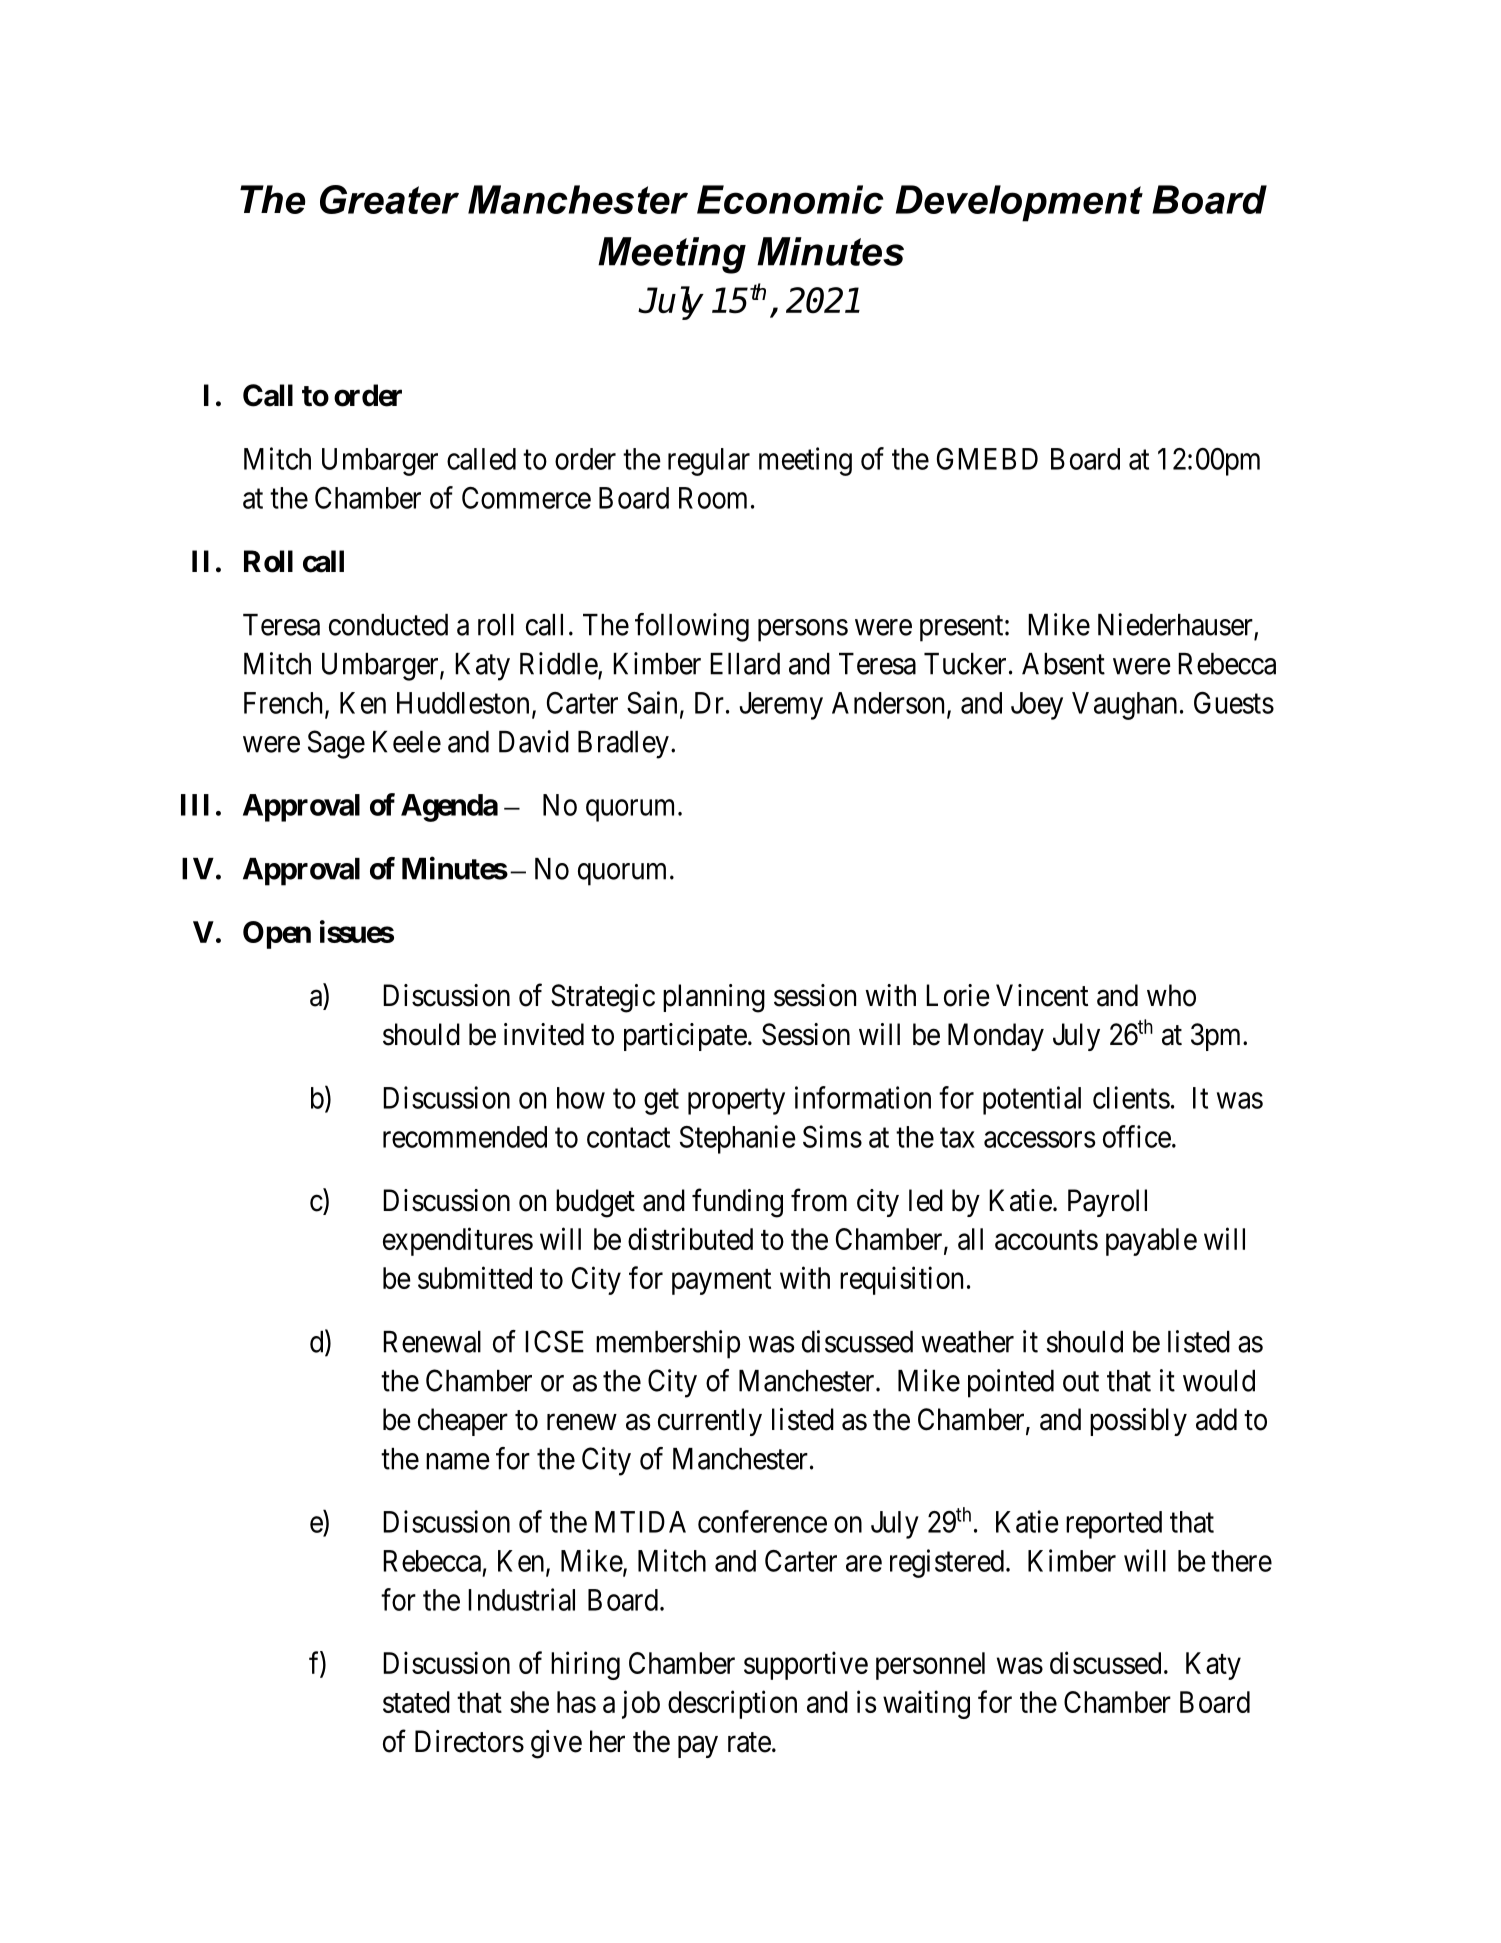 Image resolution: width=1501 pixels, height=1943 pixels. Describe the element at coordinates (1019, 203) in the screenshot. I see `Development` at that location.
